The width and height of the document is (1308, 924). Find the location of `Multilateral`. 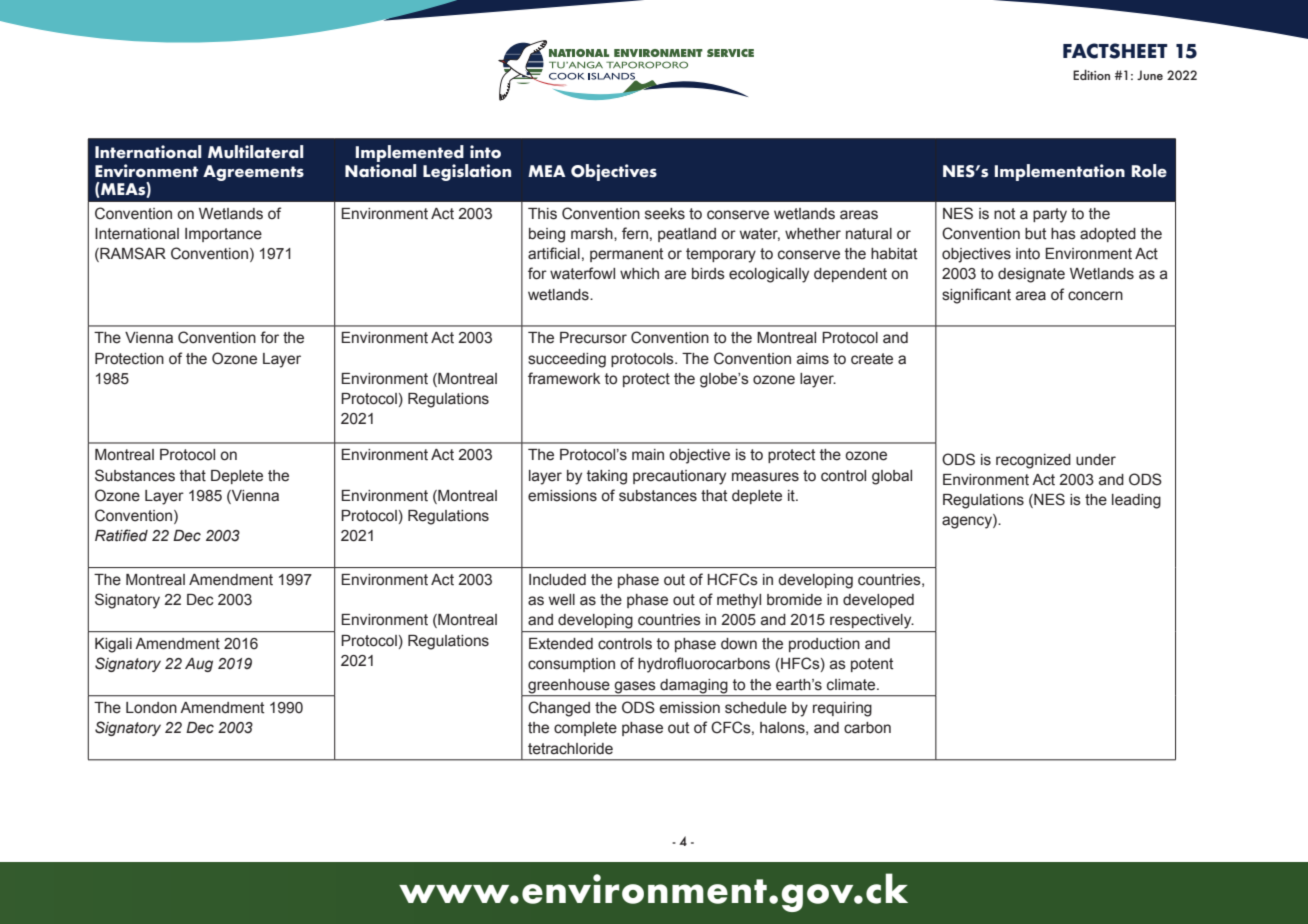

Multilateral is located at coordinates (255, 152).
